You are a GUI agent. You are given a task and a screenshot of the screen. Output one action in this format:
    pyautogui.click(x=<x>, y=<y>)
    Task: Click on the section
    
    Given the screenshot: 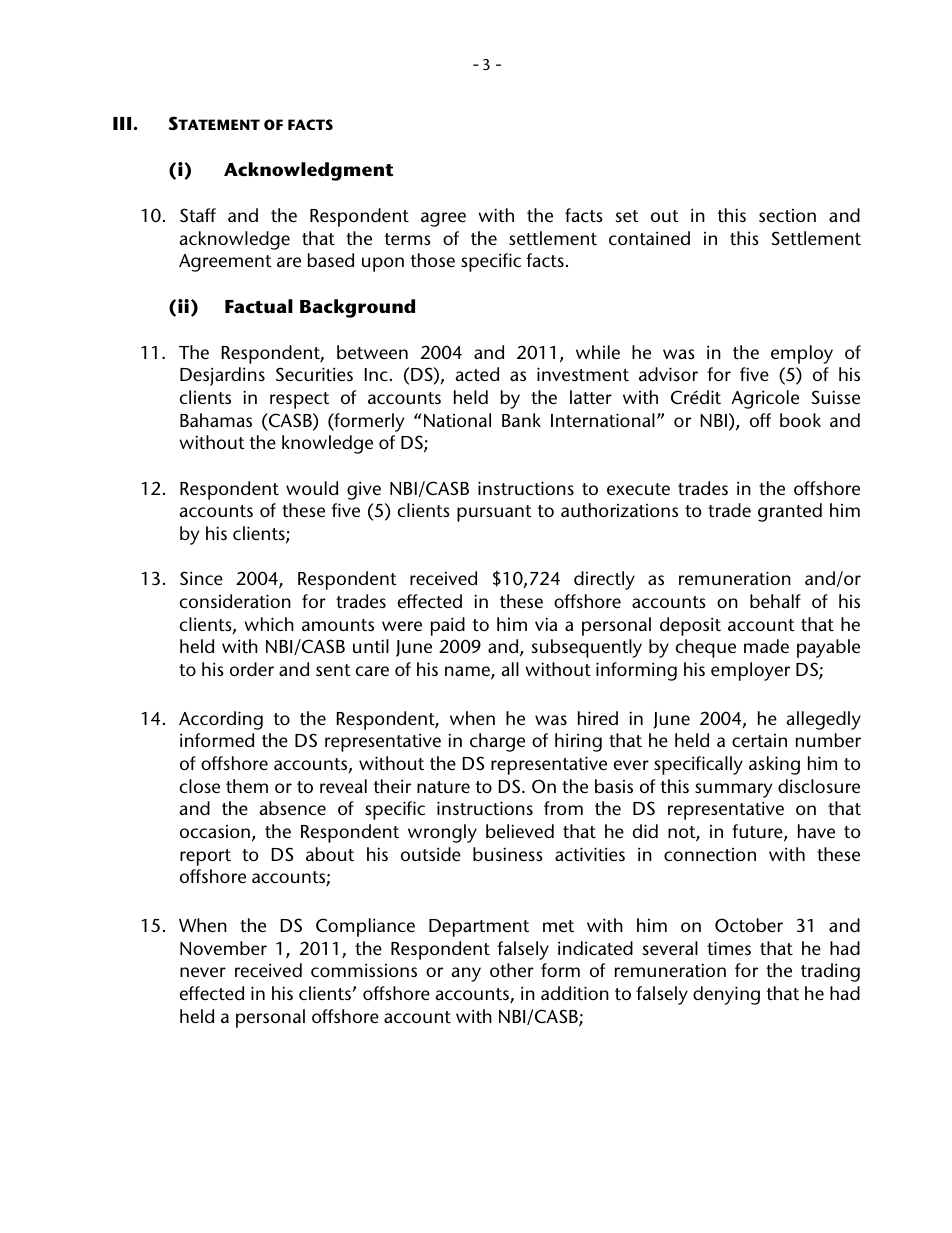 What is the action you would take?
    pyautogui.click(x=787, y=216)
